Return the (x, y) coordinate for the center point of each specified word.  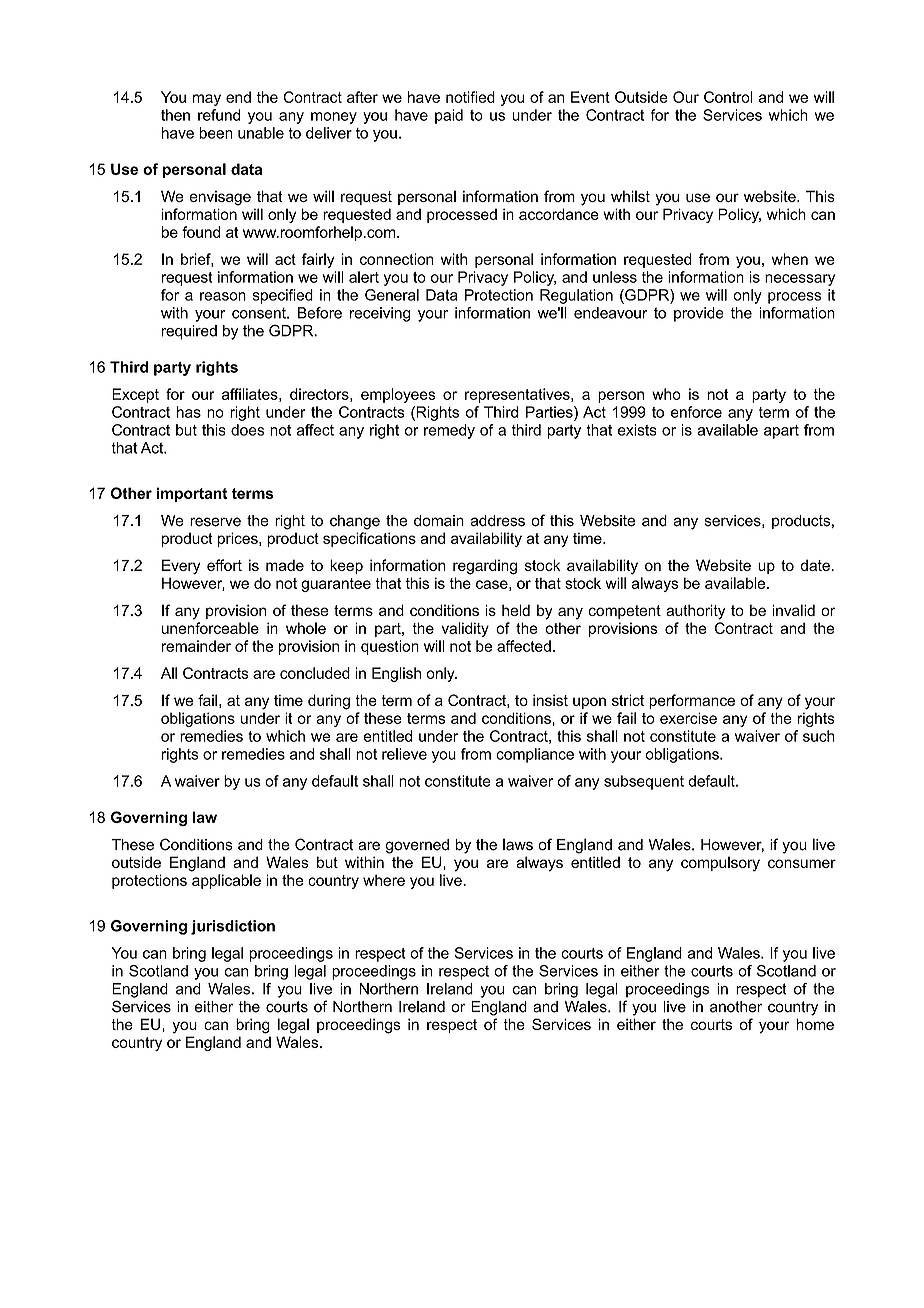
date (816, 565)
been (216, 133)
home (815, 1024)
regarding (485, 567)
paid (449, 116)
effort (224, 565)
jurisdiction (233, 927)
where (384, 880)
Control (728, 97)
